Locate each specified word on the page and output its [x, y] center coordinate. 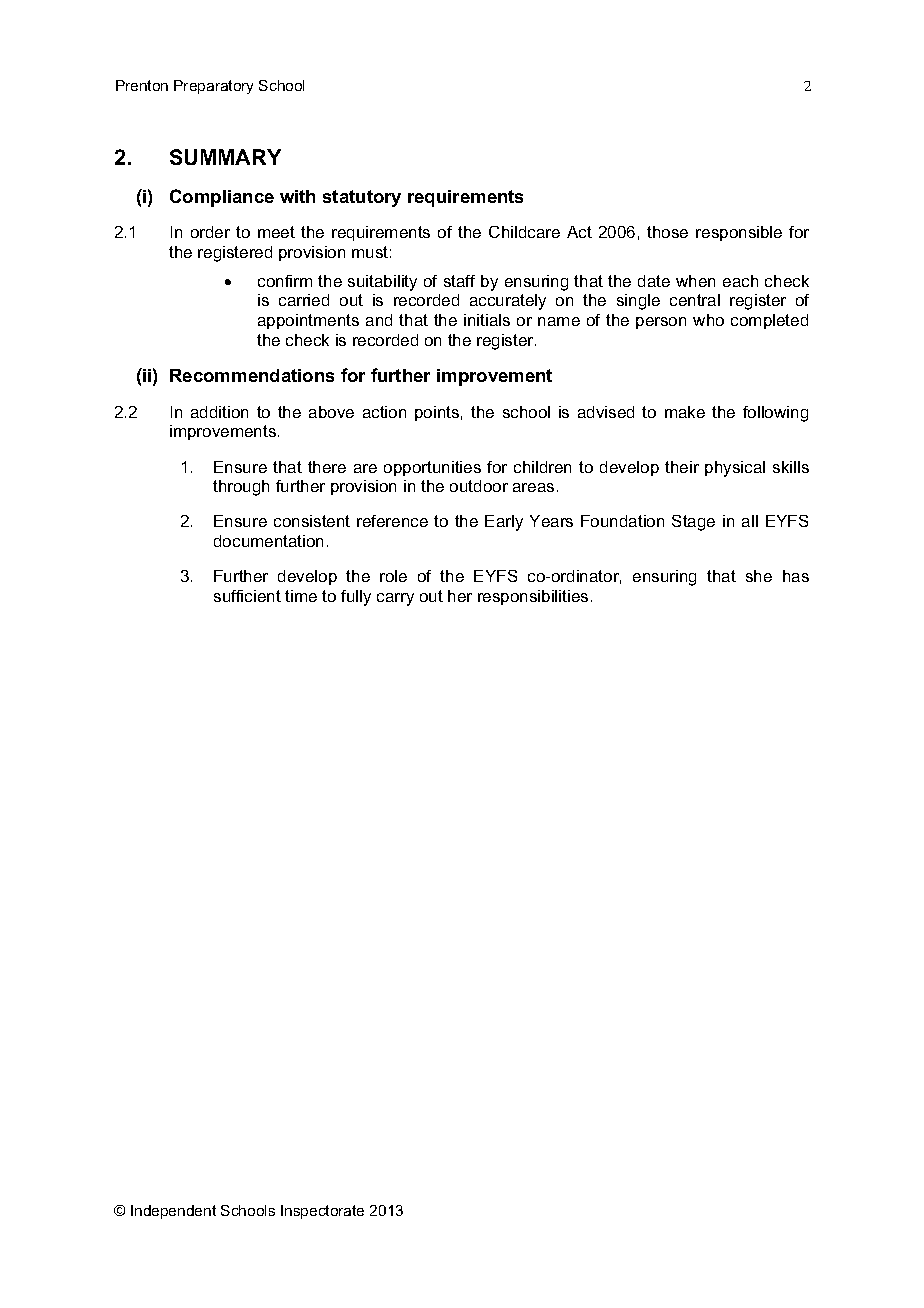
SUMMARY [225, 157]
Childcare [524, 232]
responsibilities [533, 597]
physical [735, 469]
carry [395, 599]
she [759, 576]
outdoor [479, 486]
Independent [173, 1212]
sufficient [247, 596]
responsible [739, 233]
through [241, 488]
